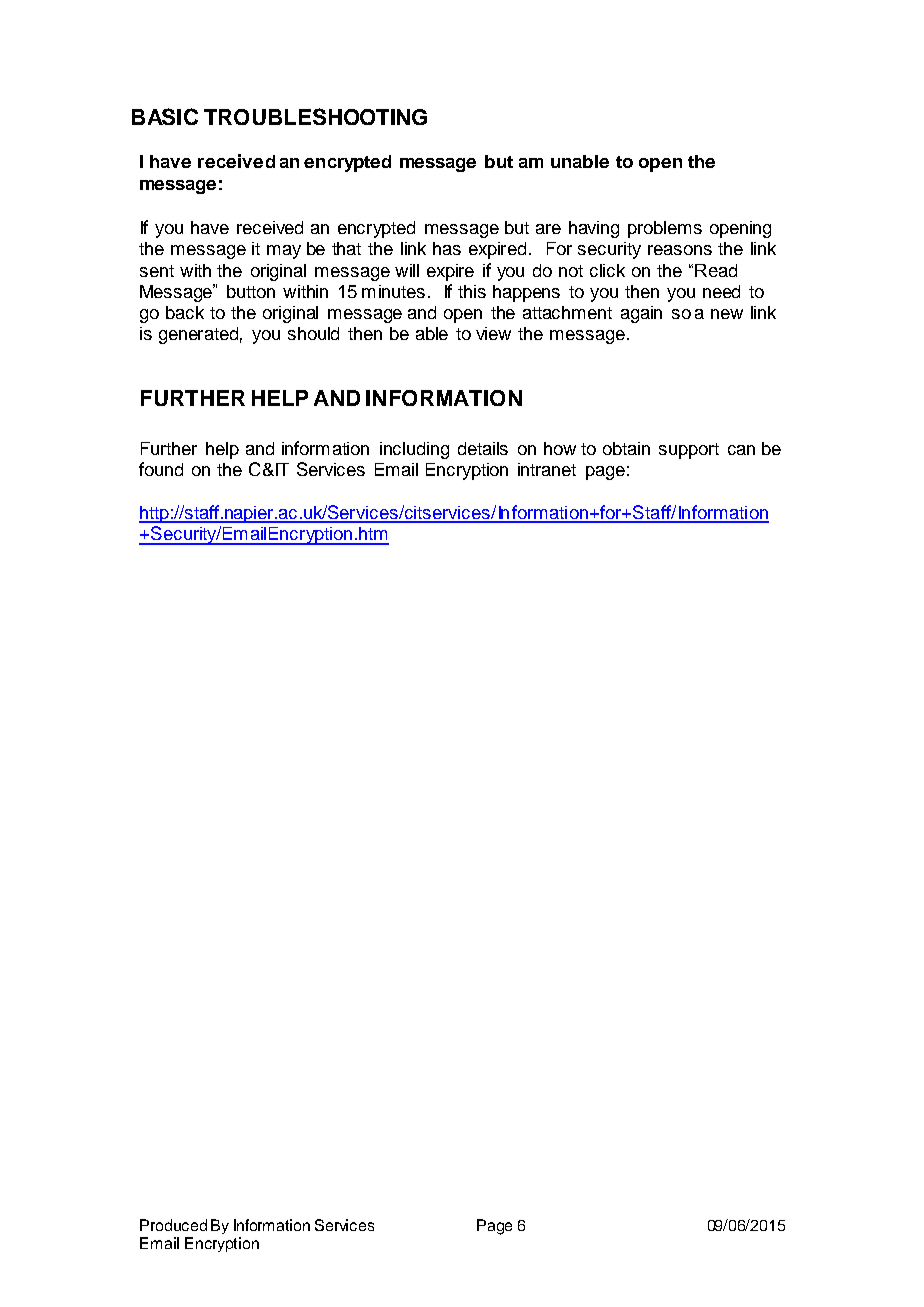  I want to click on this, so click(472, 291).
